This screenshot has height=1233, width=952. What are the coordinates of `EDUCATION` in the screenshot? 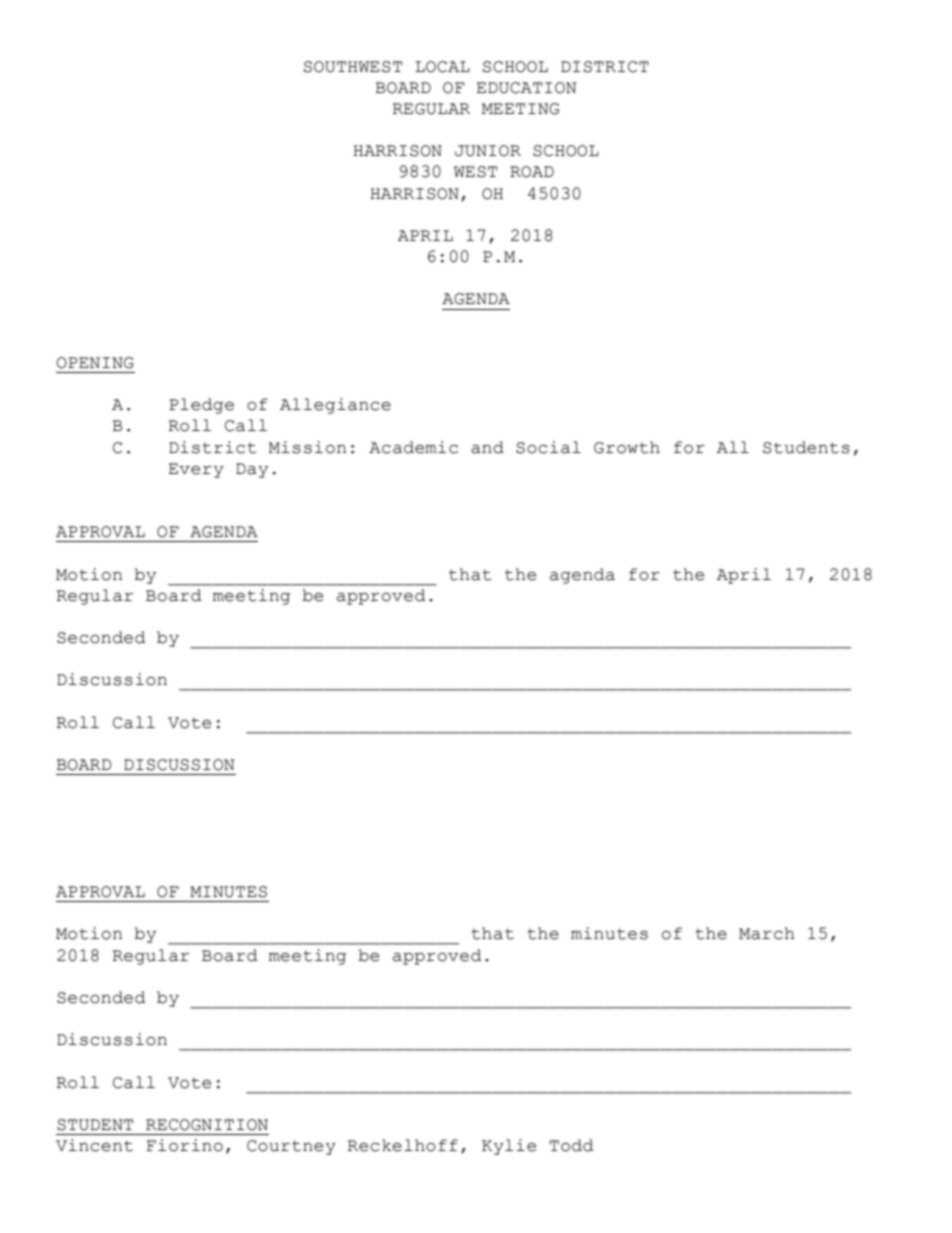 It's located at (526, 88).
